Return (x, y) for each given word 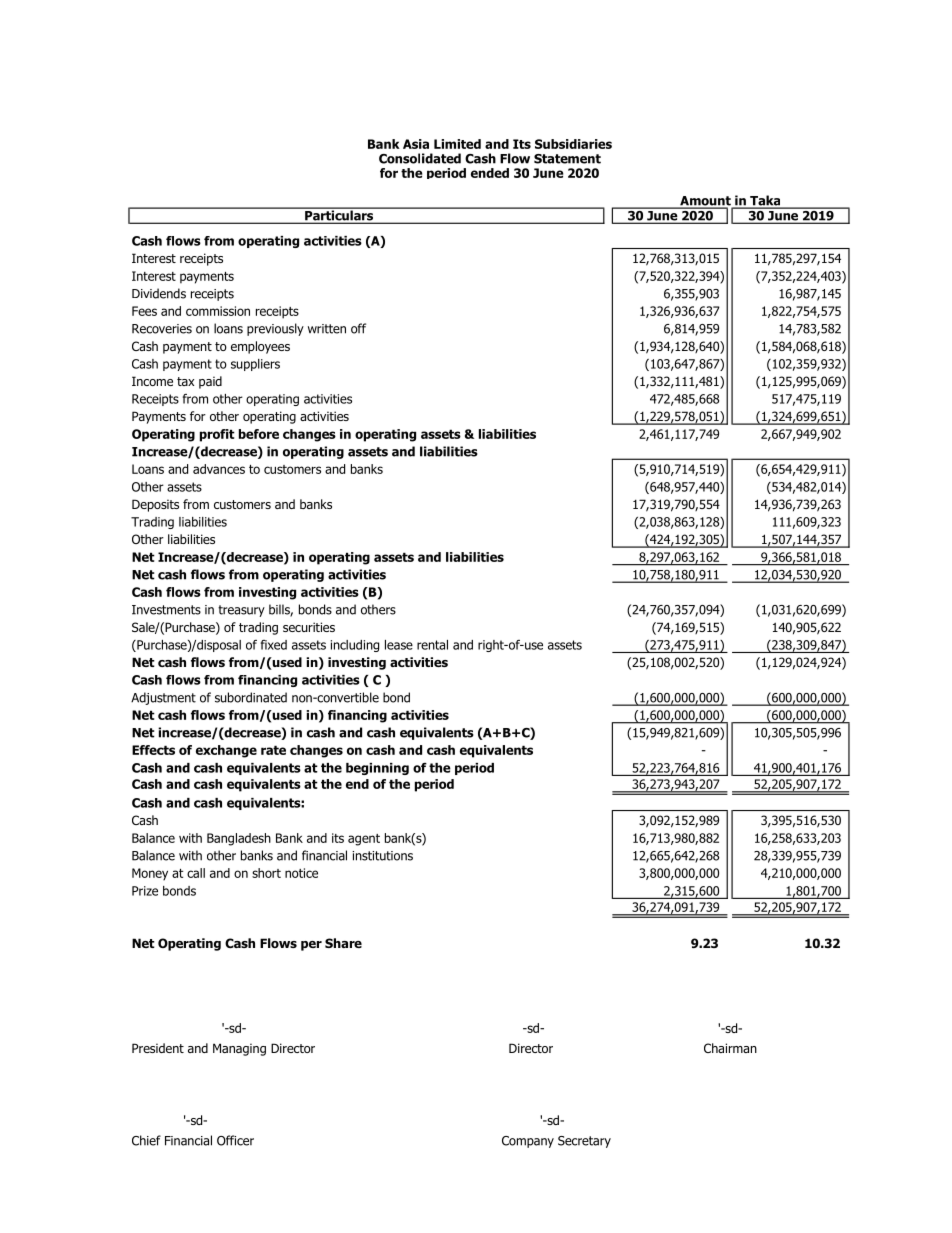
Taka (765, 201)
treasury (241, 611)
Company (528, 1142)
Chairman (730, 1048)
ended (490, 173)
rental (432, 645)
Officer (235, 1140)
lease (399, 645)
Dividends (159, 293)
